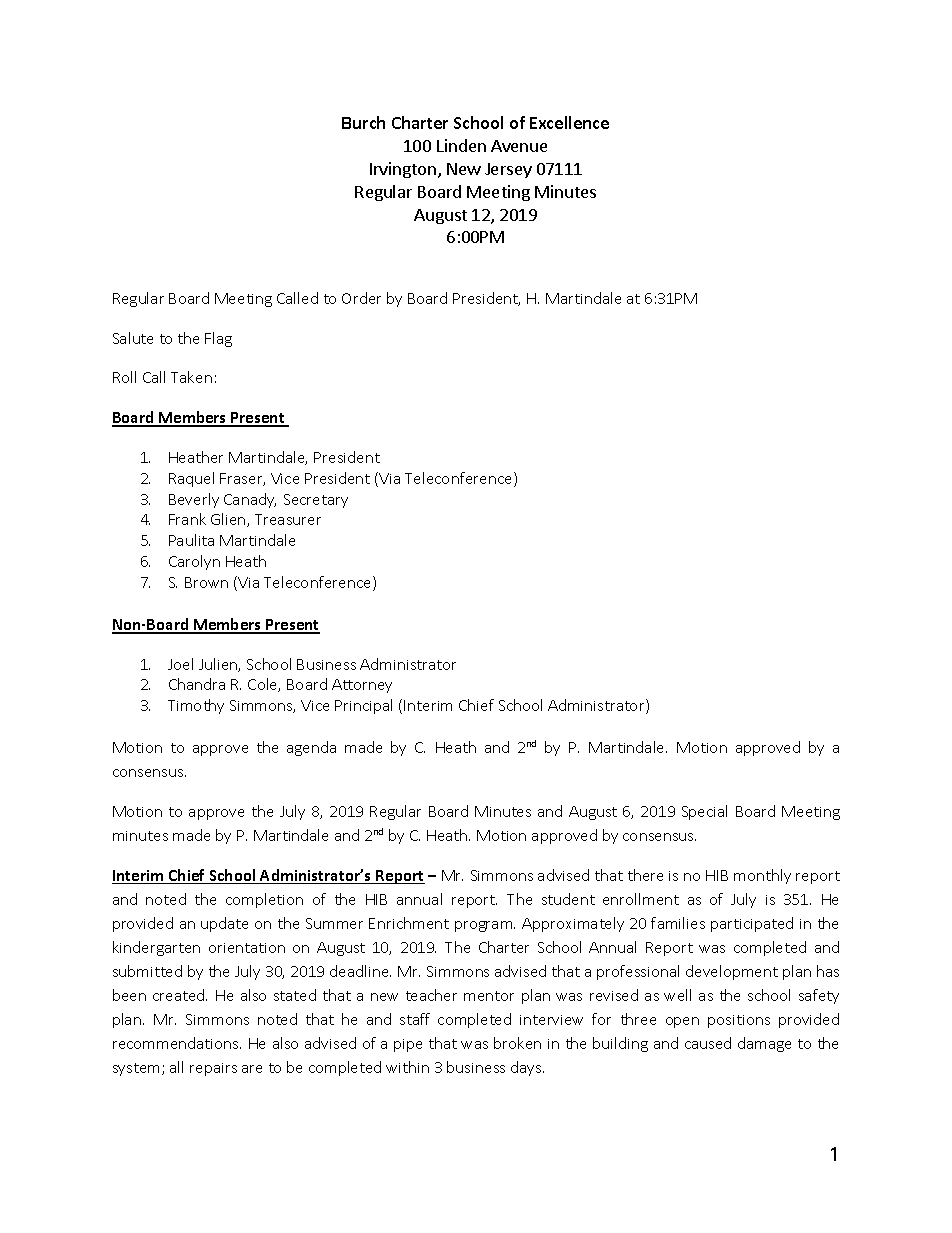  Describe the element at coordinates (361, 298) in the screenshot. I see `Order` at that location.
